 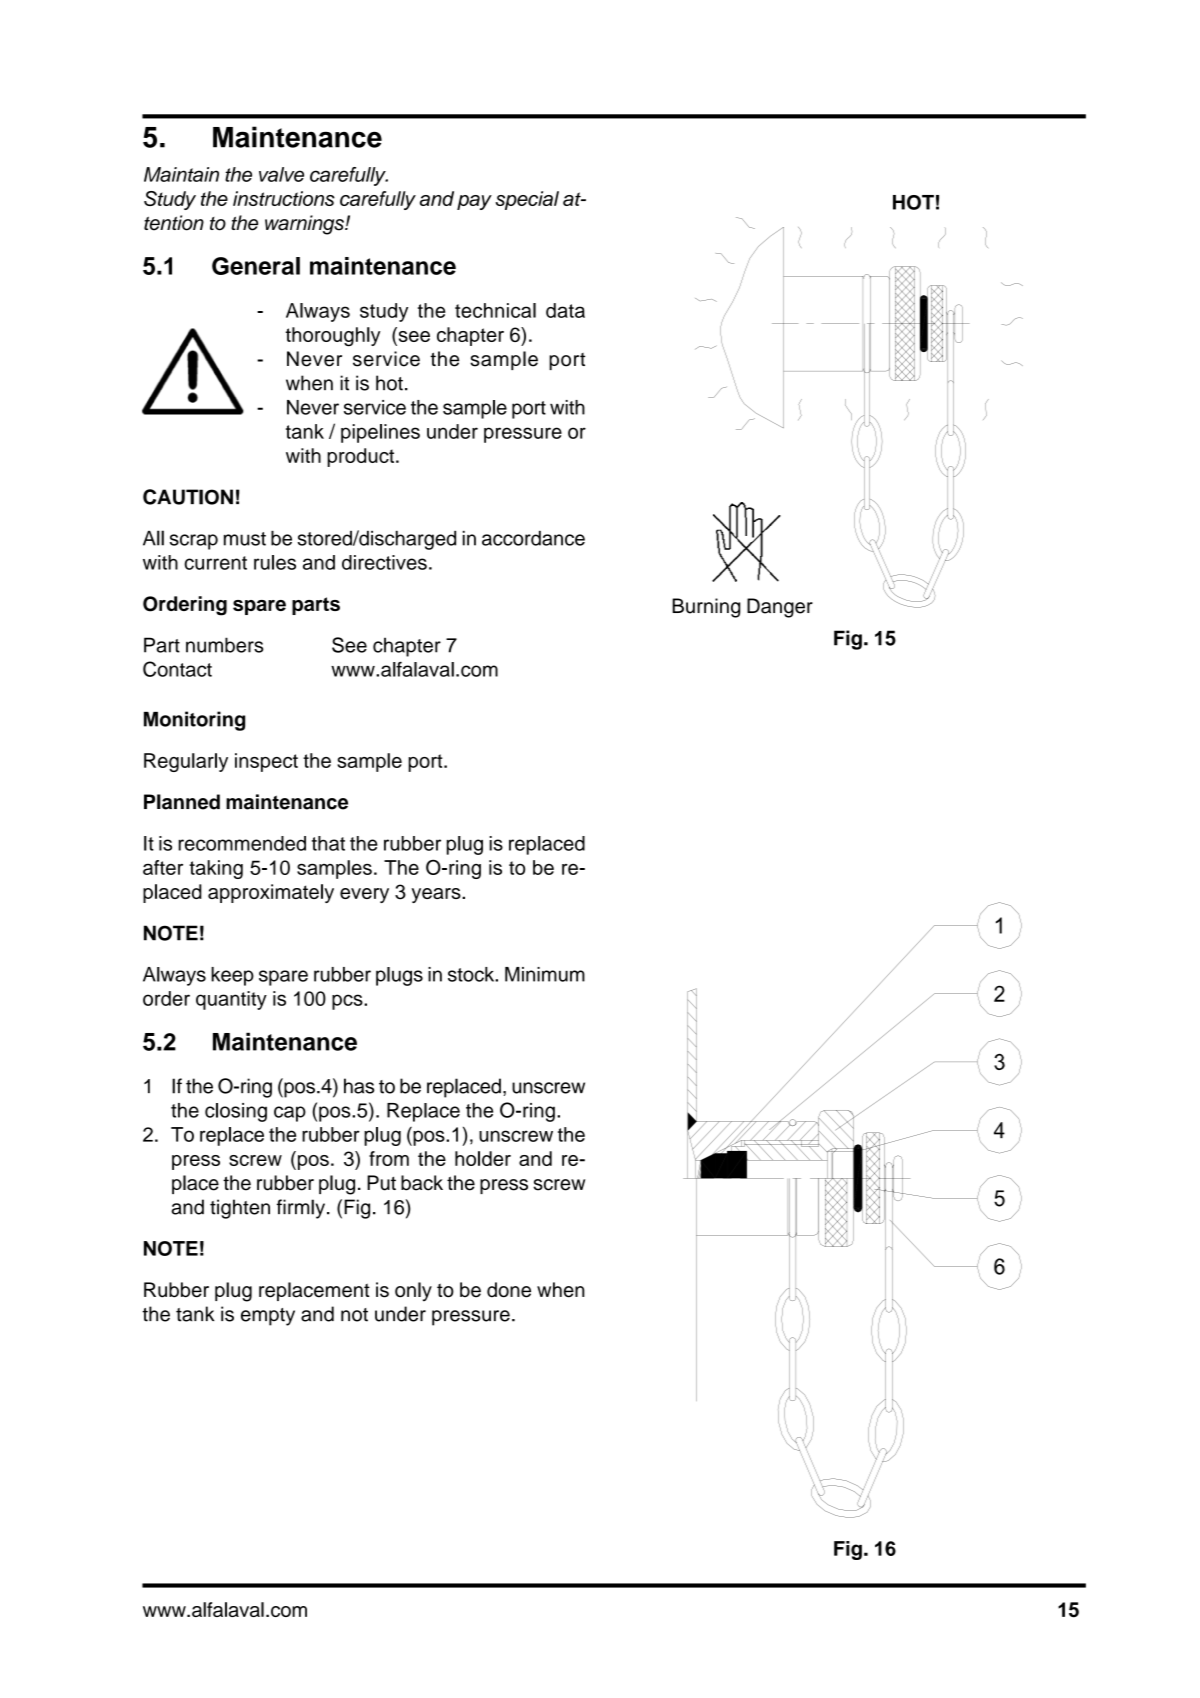 What do you see at coordinates (527, 200) in the page?
I see `special` at bounding box center [527, 200].
